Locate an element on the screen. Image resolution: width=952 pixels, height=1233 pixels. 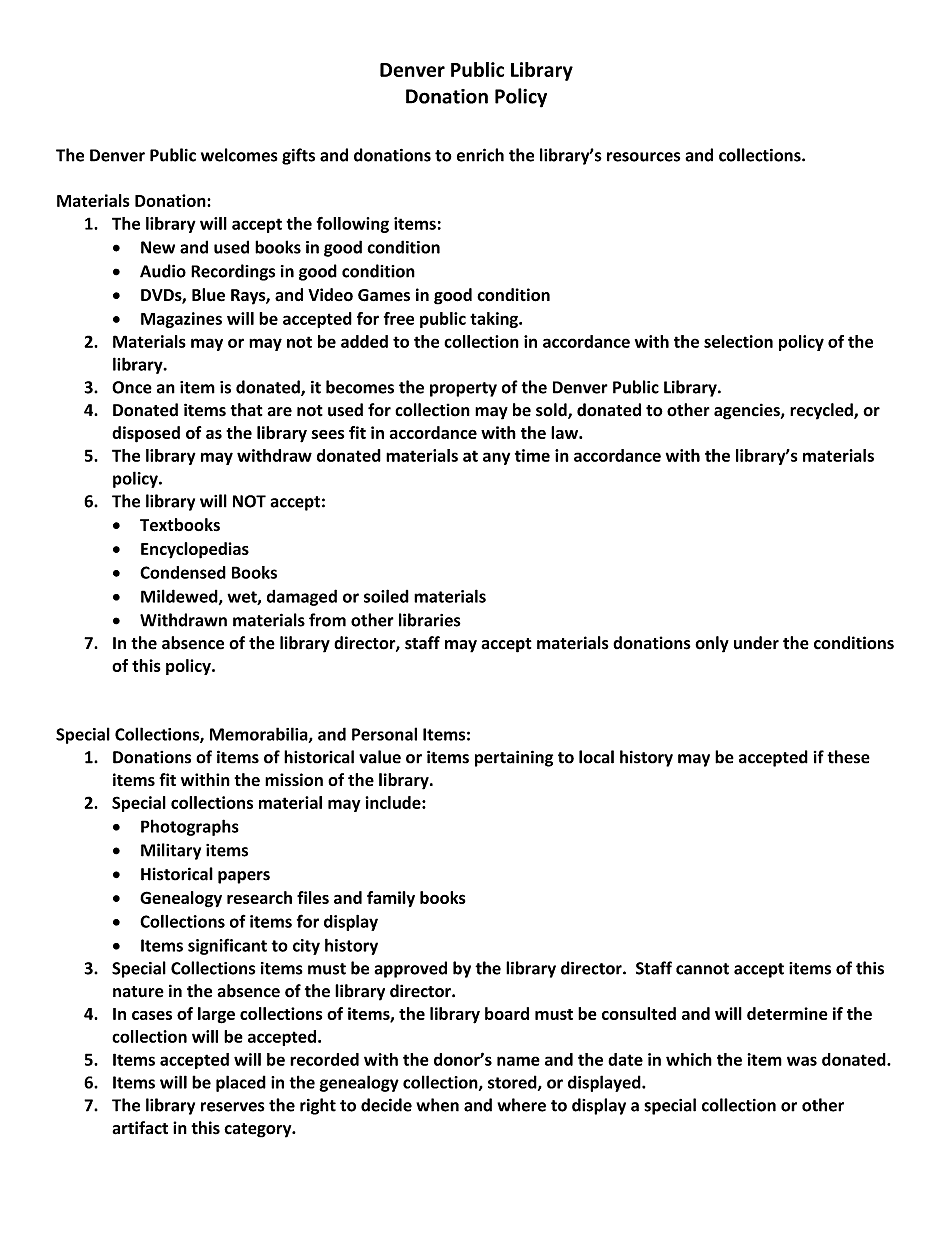
where is located at coordinates (521, 1105).
